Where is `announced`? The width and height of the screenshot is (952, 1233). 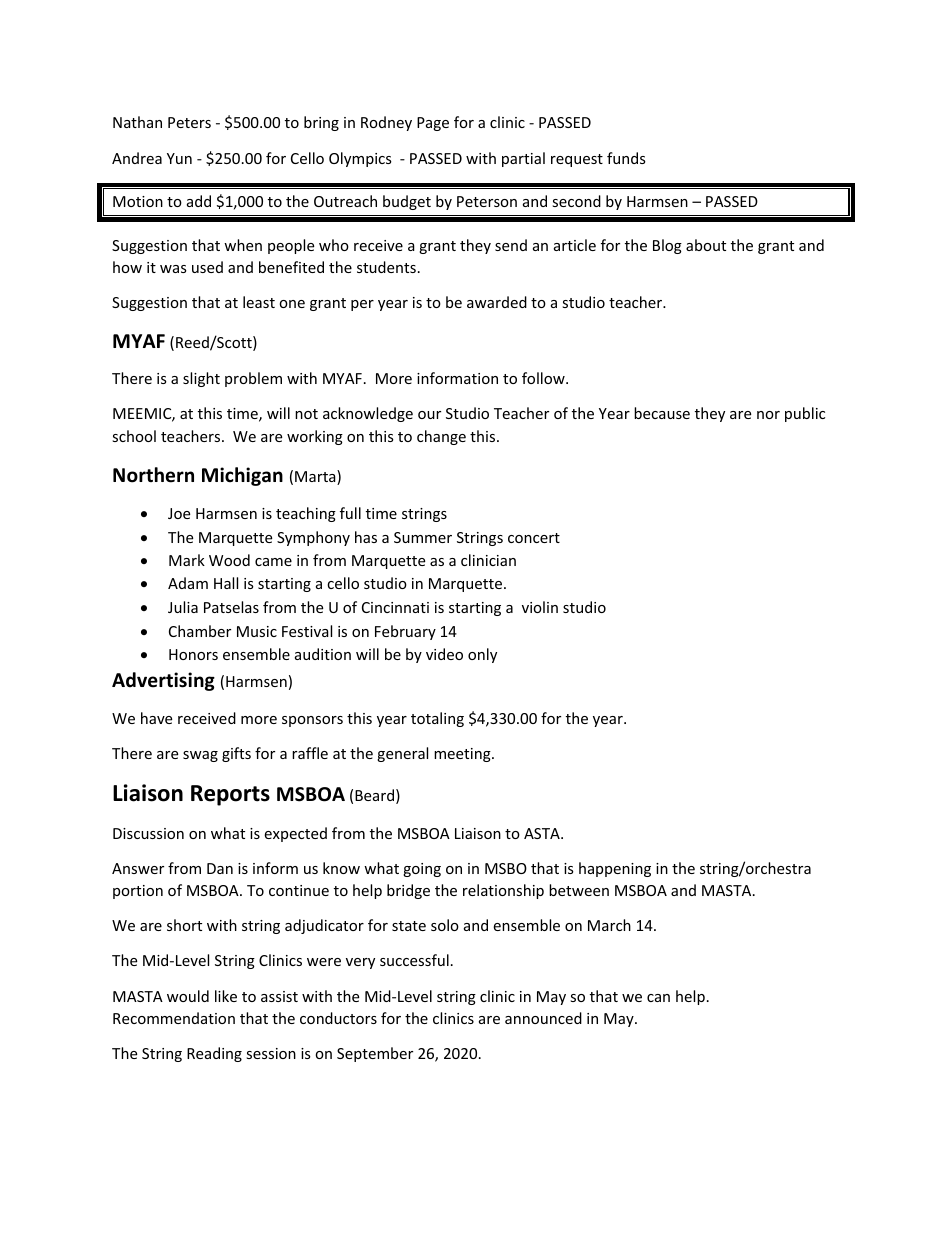
announced is located at coordinates (543, 1018).
